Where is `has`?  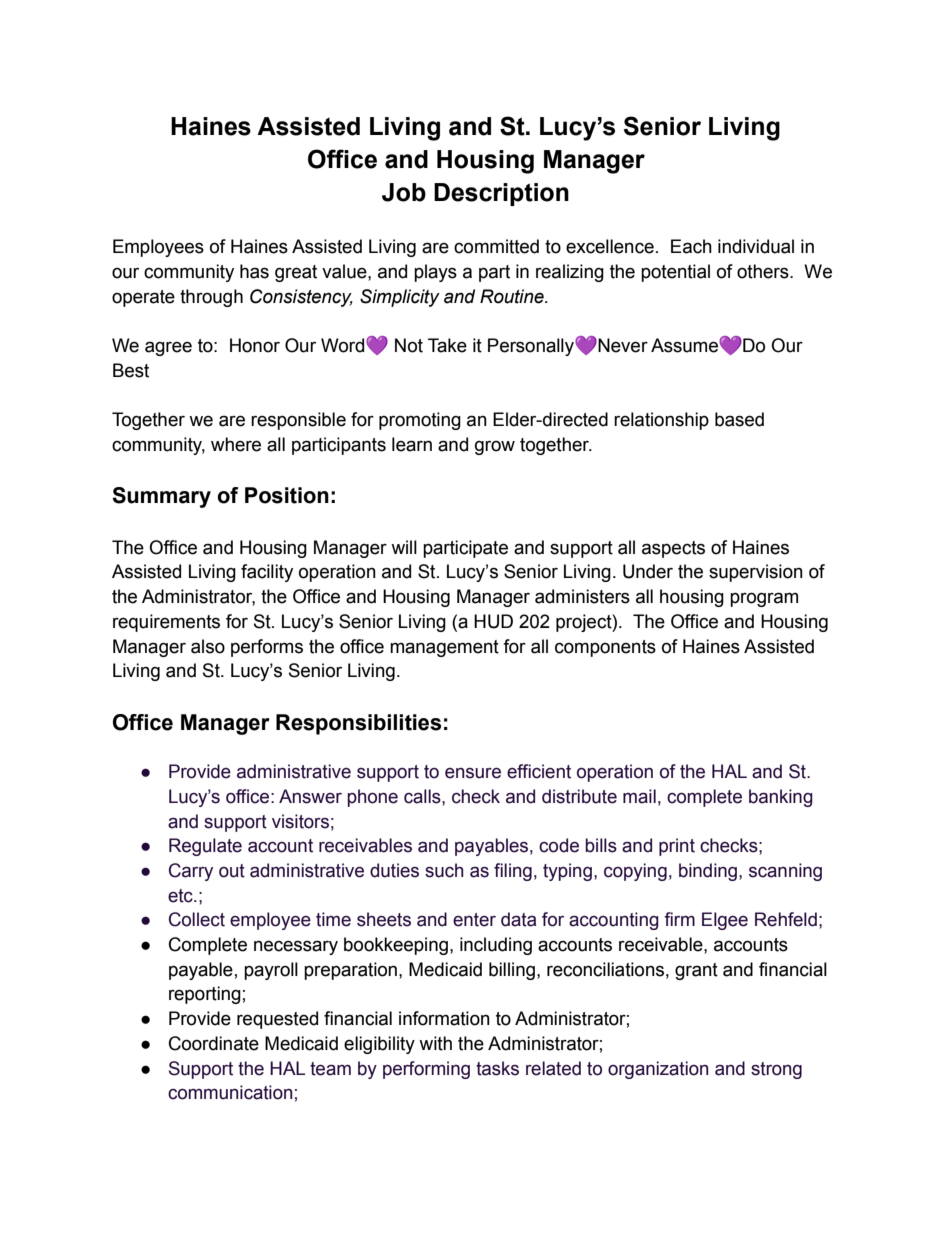
has is located at coordinates (254, 271).
